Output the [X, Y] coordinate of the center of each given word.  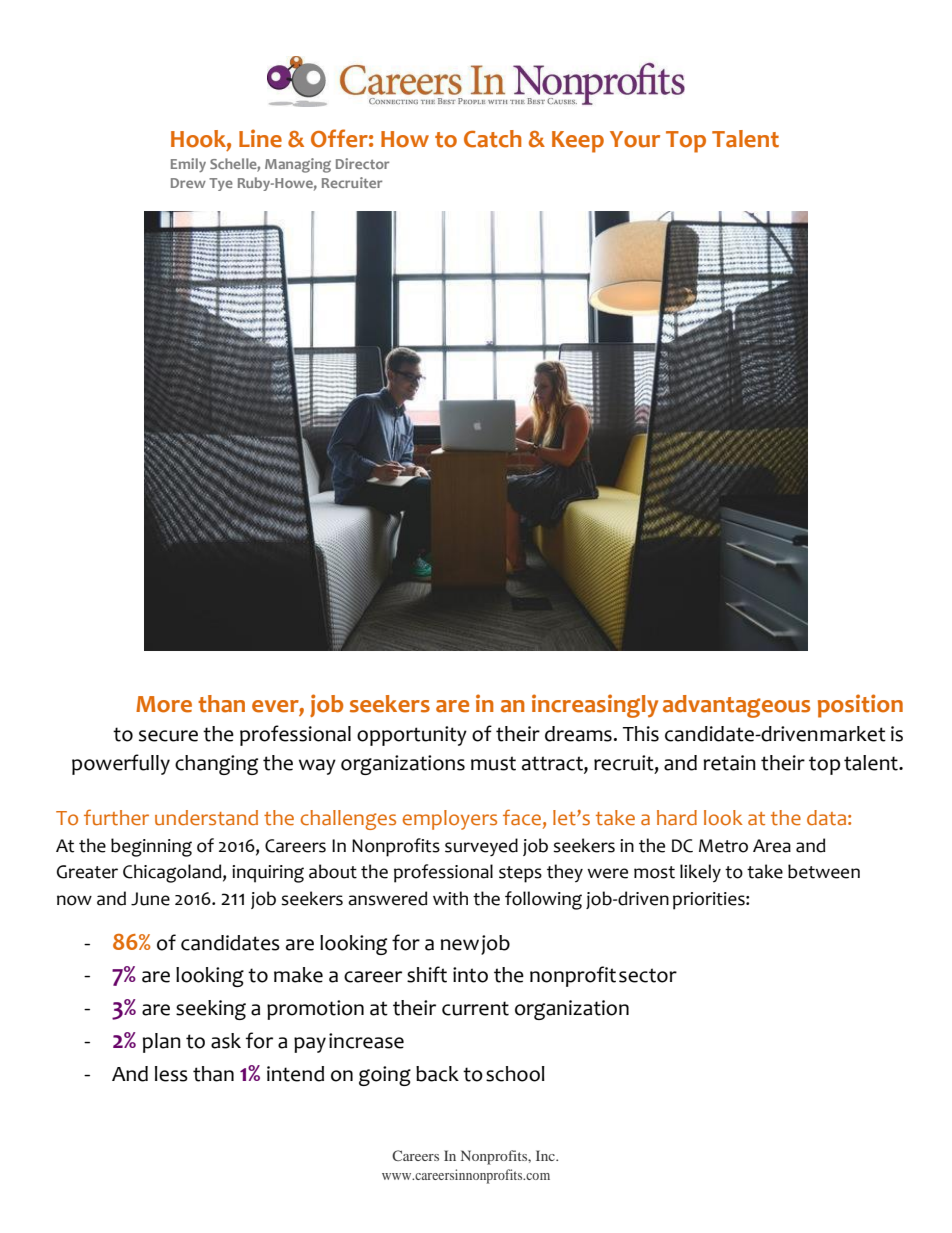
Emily [188, 165]
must [493, 763]
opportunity [412, 736]
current [475, 1008]
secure [168, 736]
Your [635, 139]
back [437, 1074]
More [164, 704]
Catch [493, 139]
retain [729, 763]
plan [162, 1043]
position [860, 706]
